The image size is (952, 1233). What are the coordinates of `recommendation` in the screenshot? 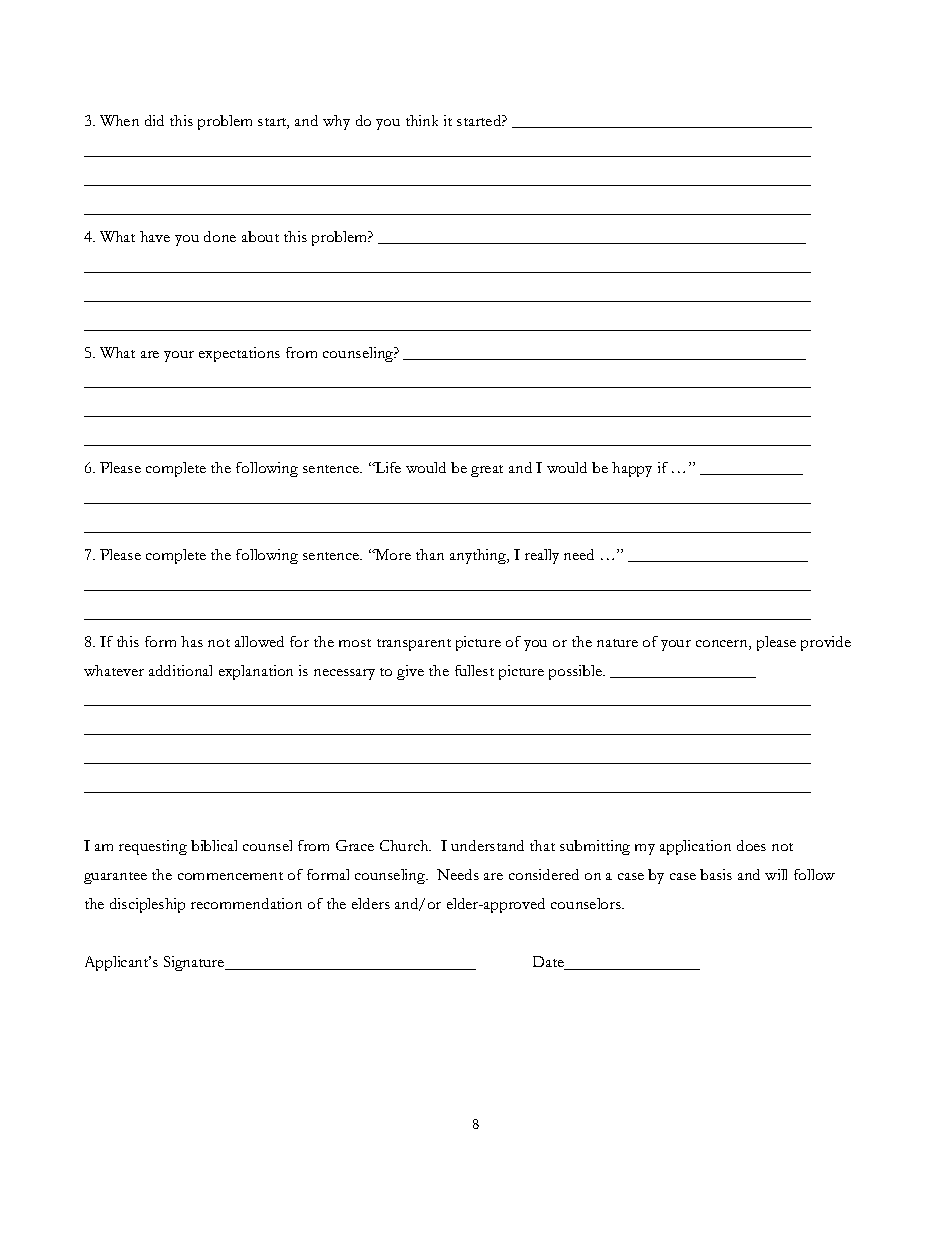 It's located at (246, 903).
